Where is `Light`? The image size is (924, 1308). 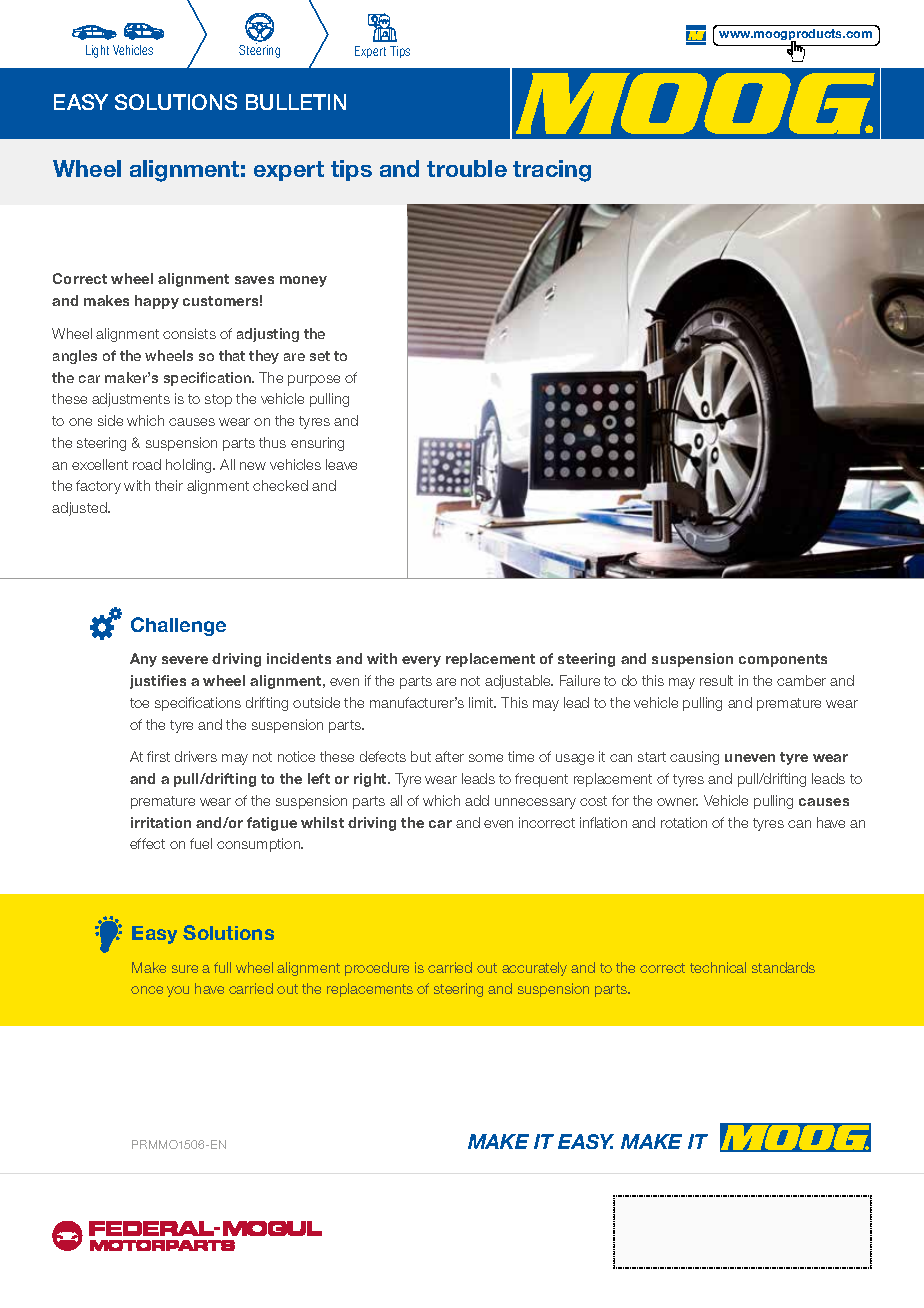
Light is located at coordinates (97, 51).
